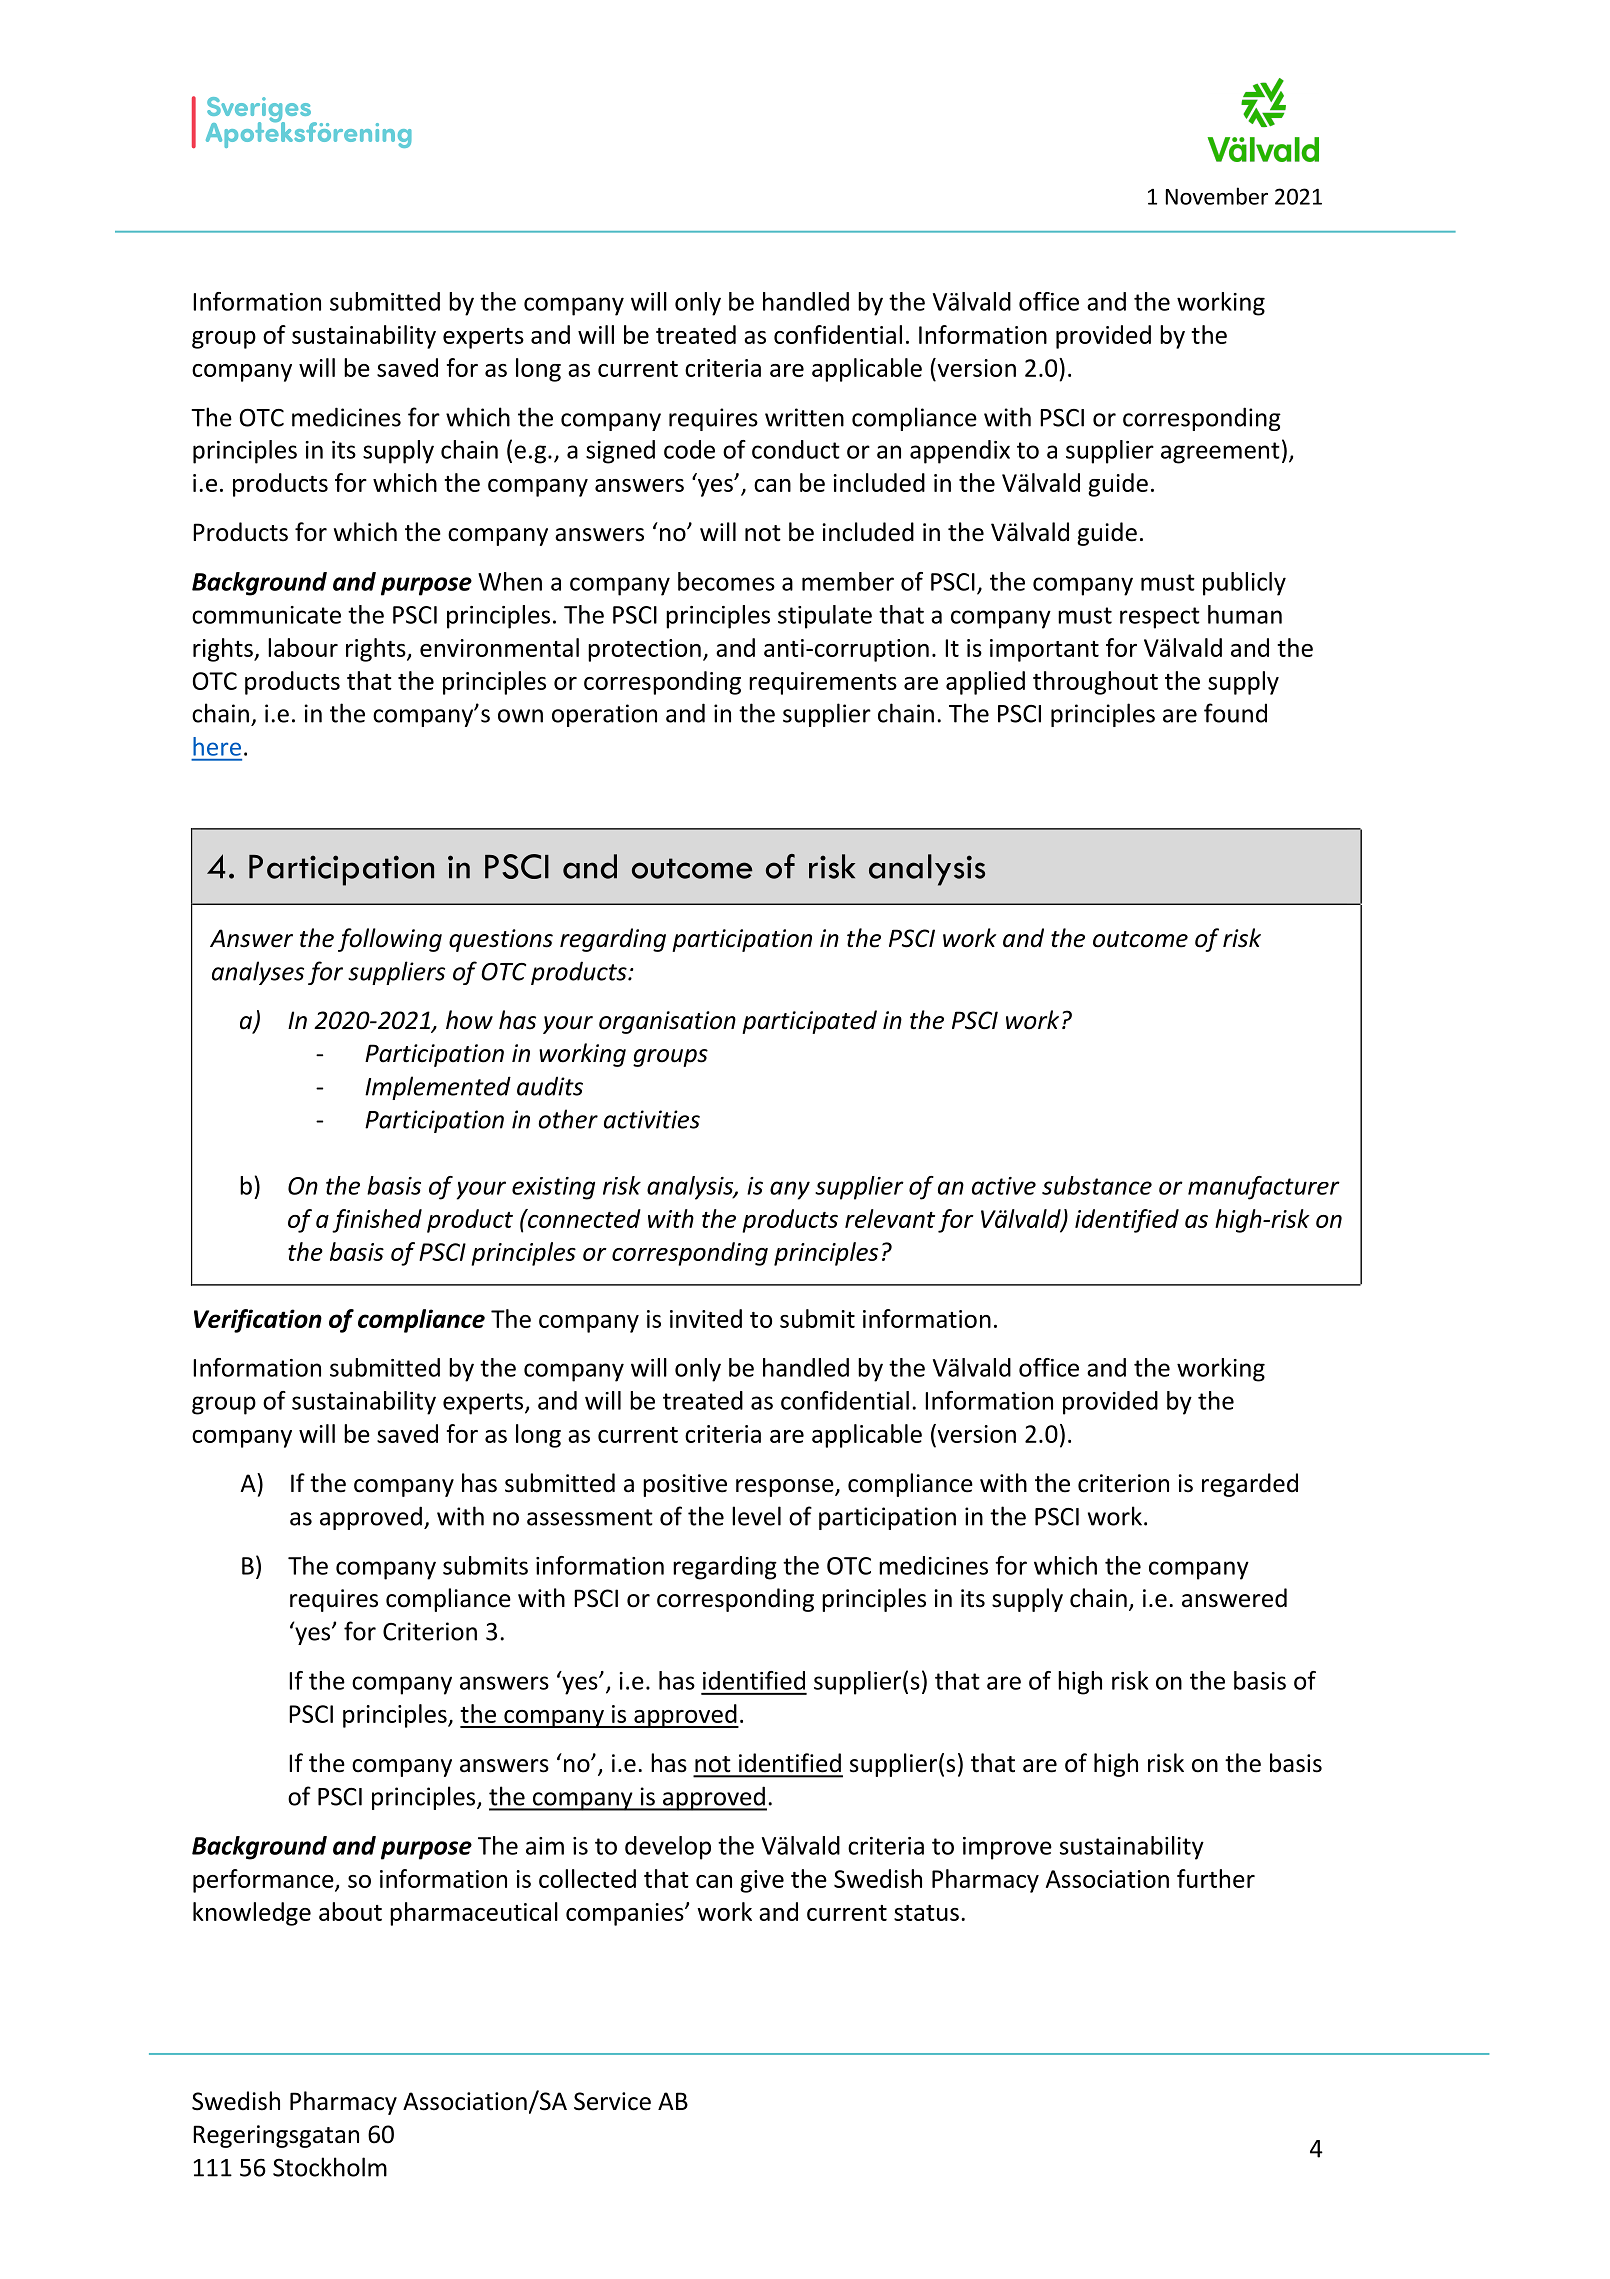 Image resolution: width=1610 pixels, height=2279 pixels. Describe the element at coordinates (1095, 683) in the screenshot. I see `throughout` at that location.
